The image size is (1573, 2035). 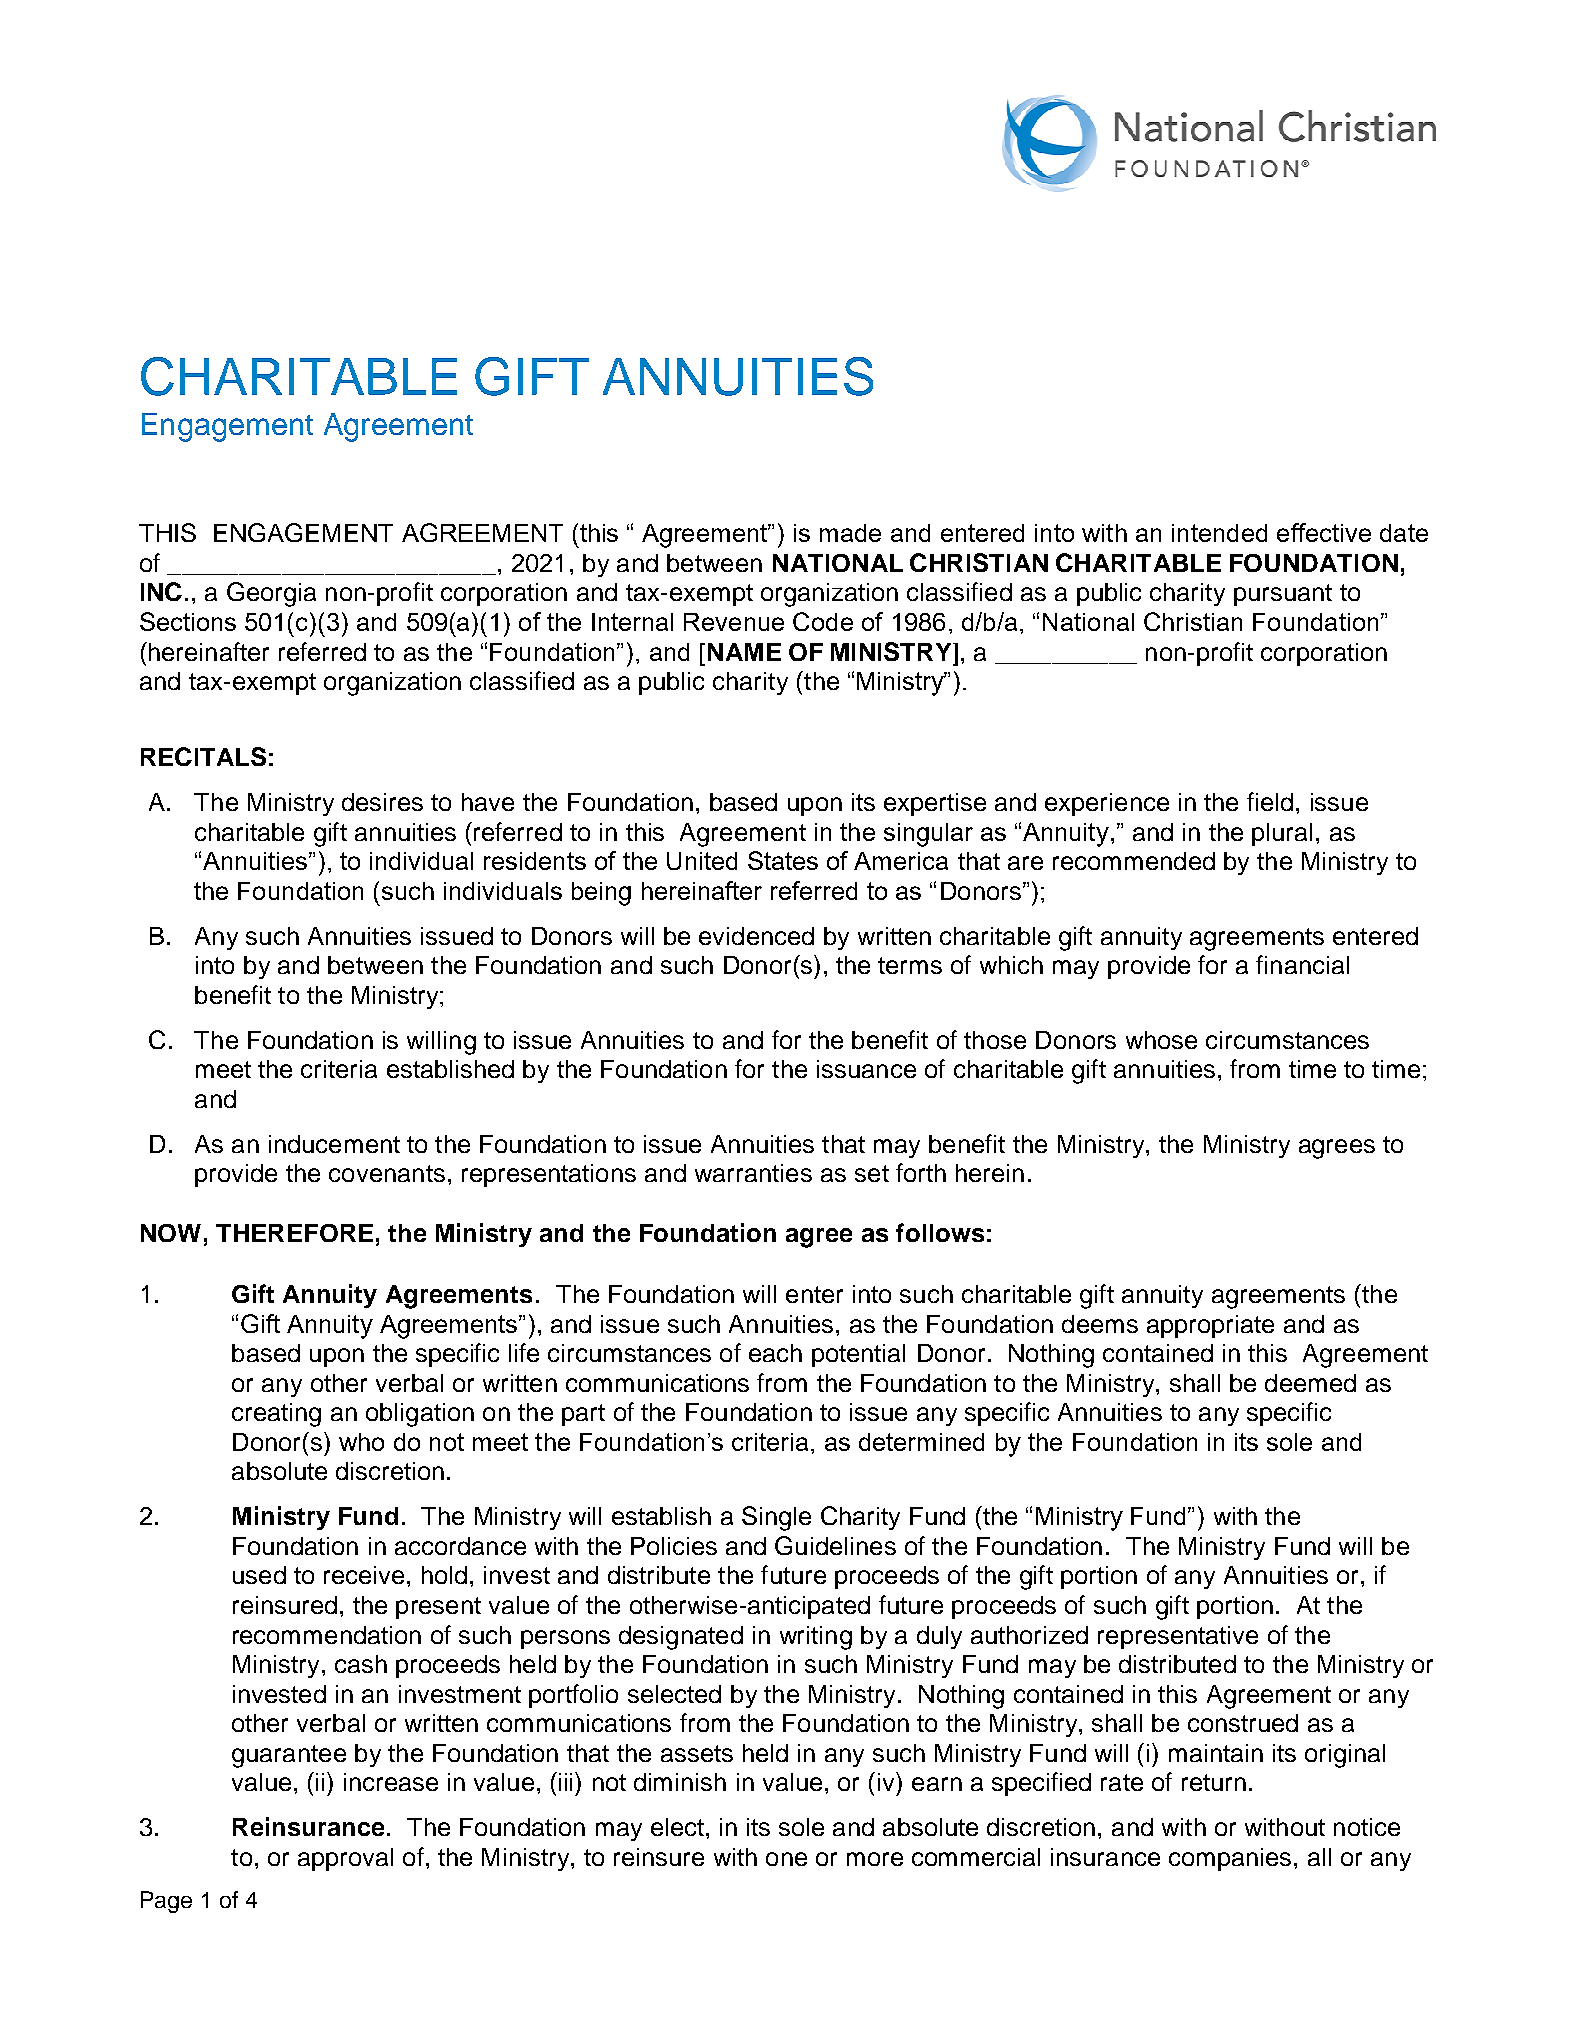 What do you see at coordinates (1210, 1326) in the document?
I see `appropriate` at bounding box center [1210, 1326].
